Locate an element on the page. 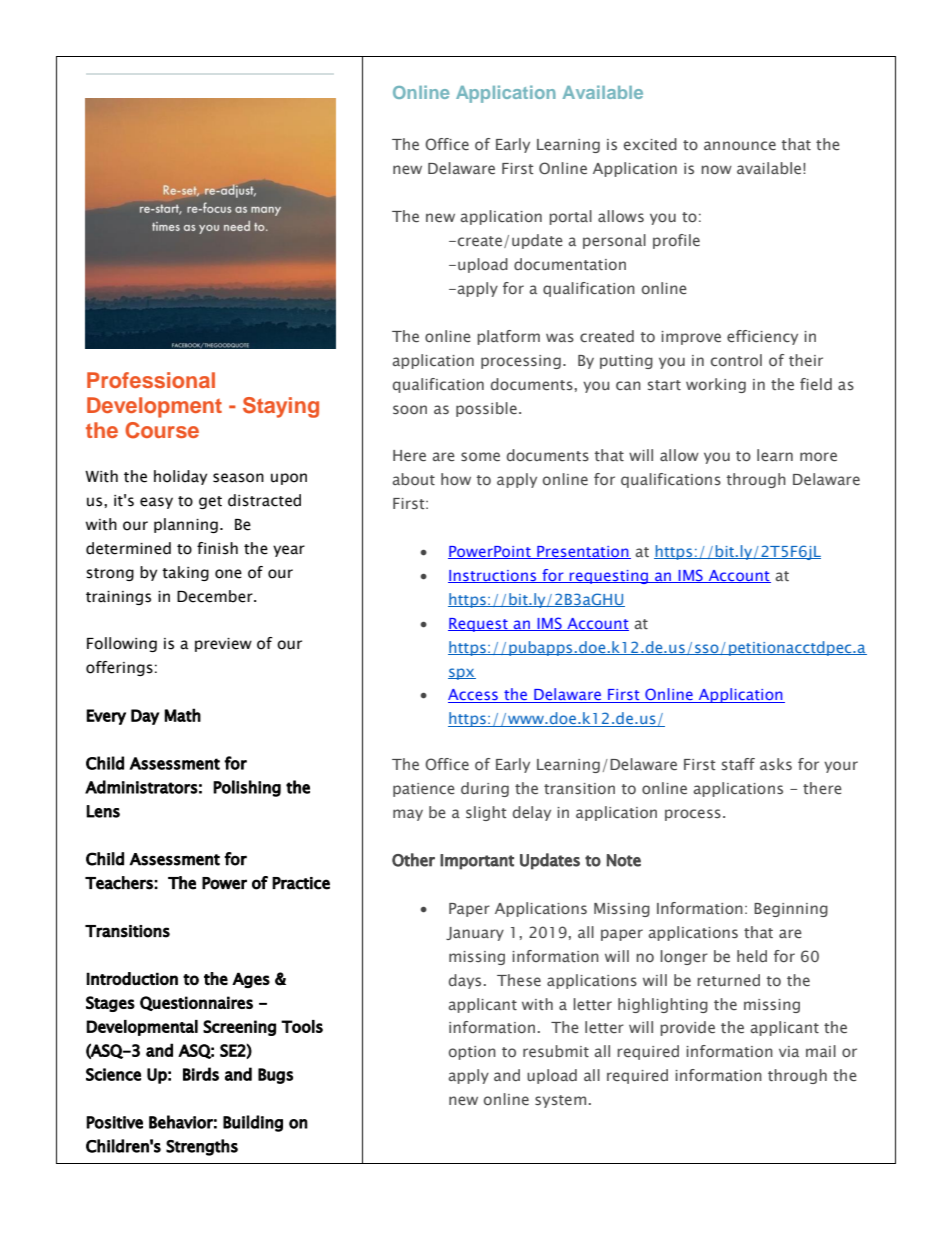 This image has width=952, height=1233. portal is located at coordinates (570, 217).
